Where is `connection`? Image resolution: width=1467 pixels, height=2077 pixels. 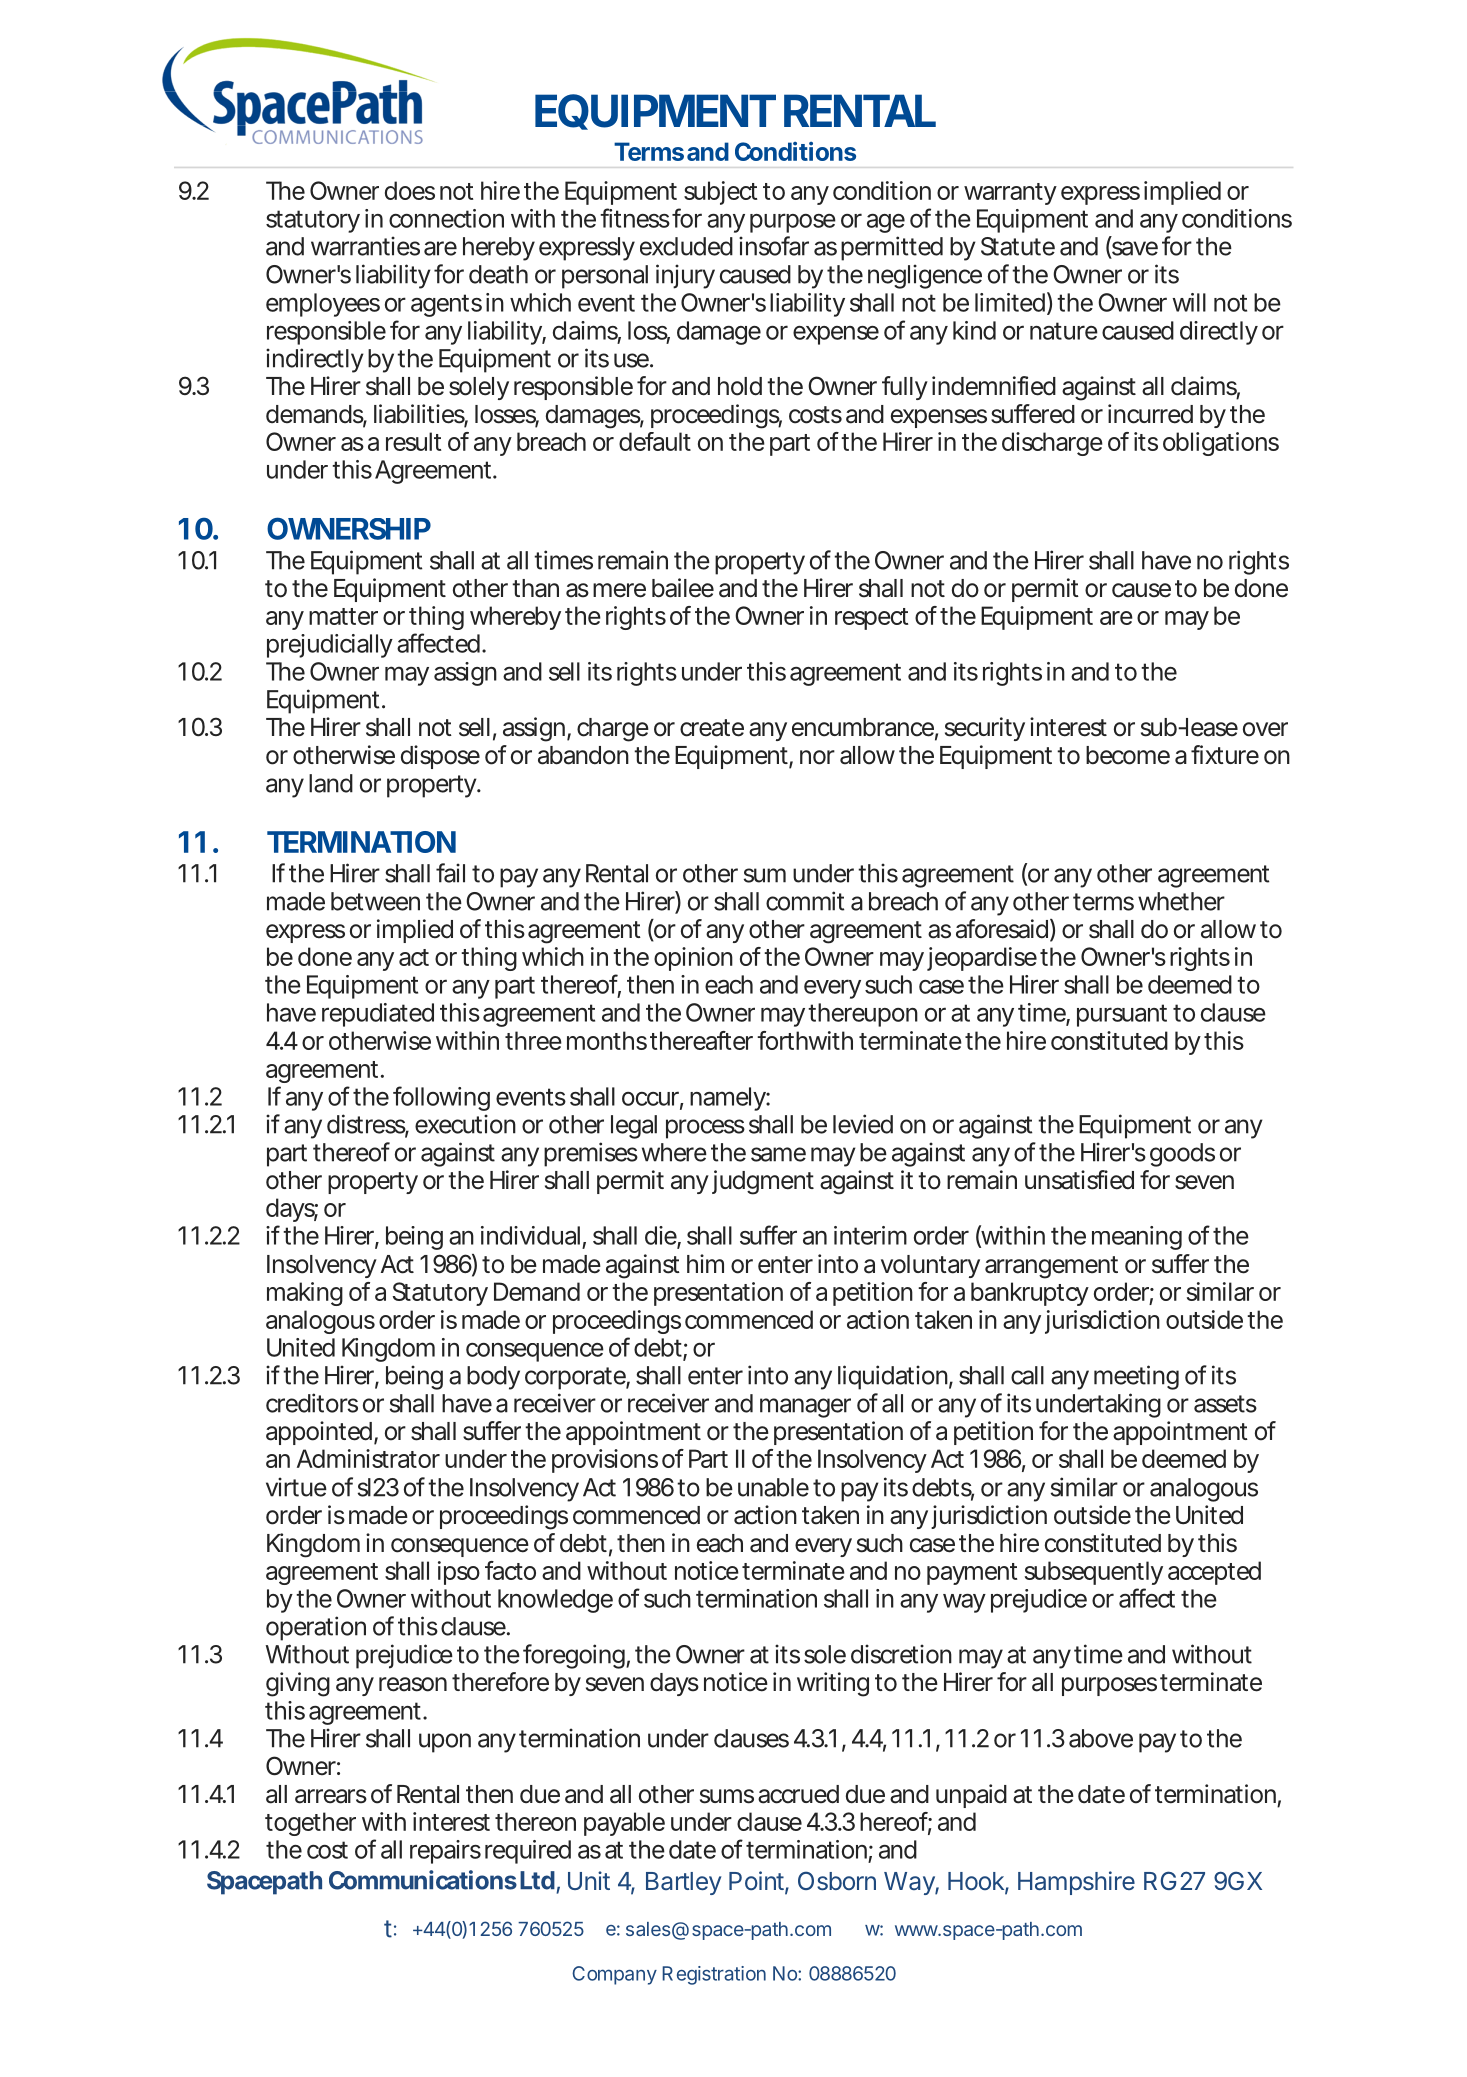 connection is located at coordinates (446, 218).
